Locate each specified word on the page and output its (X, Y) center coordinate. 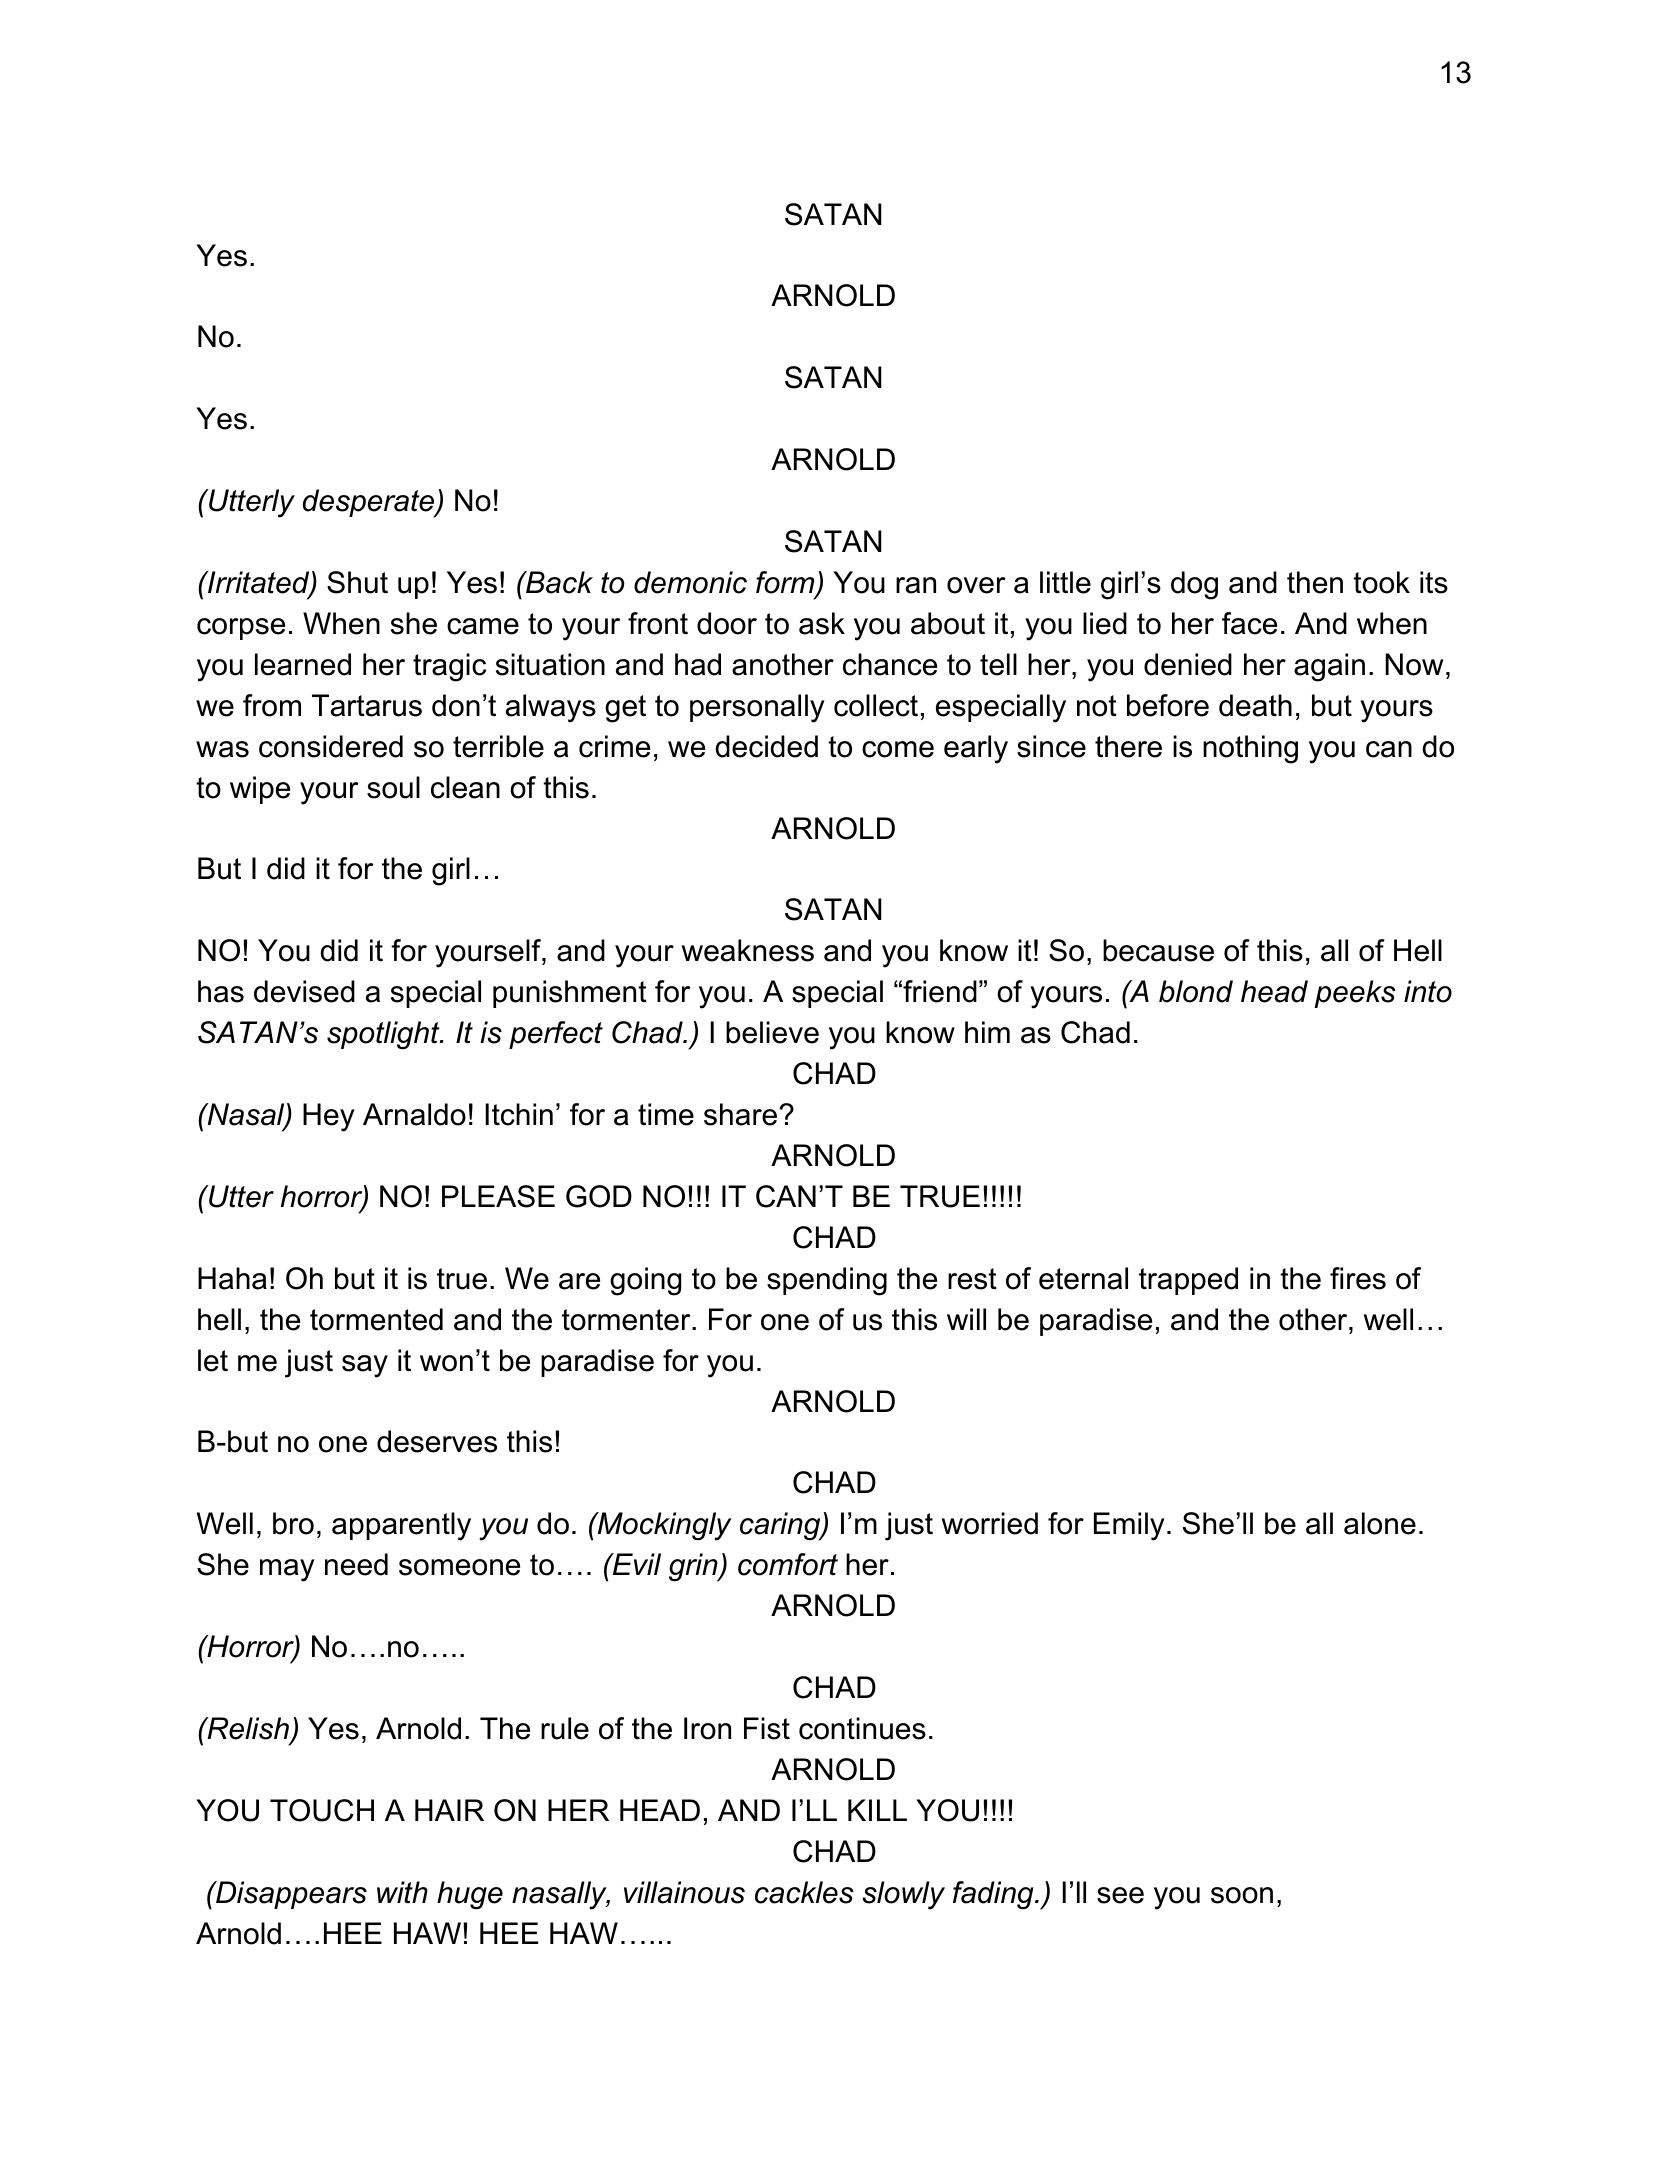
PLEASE (498, 1196)
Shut (357, 582)
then (1315, 582)
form (786, 583)
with (402, 1892)
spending (827, 1281)
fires (1358, 1278)
